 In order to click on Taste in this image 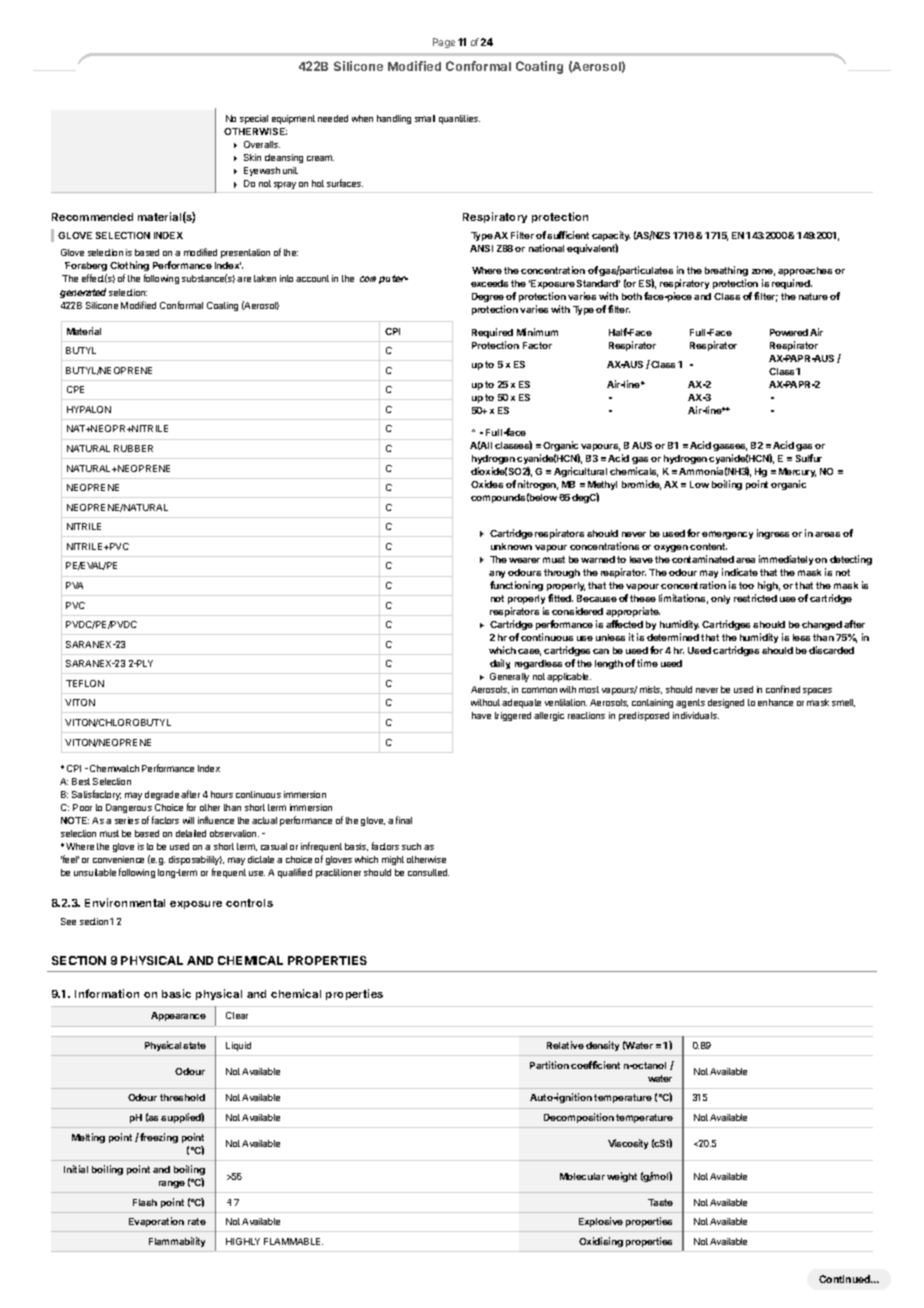, I will do `click(660, 1202)`.
